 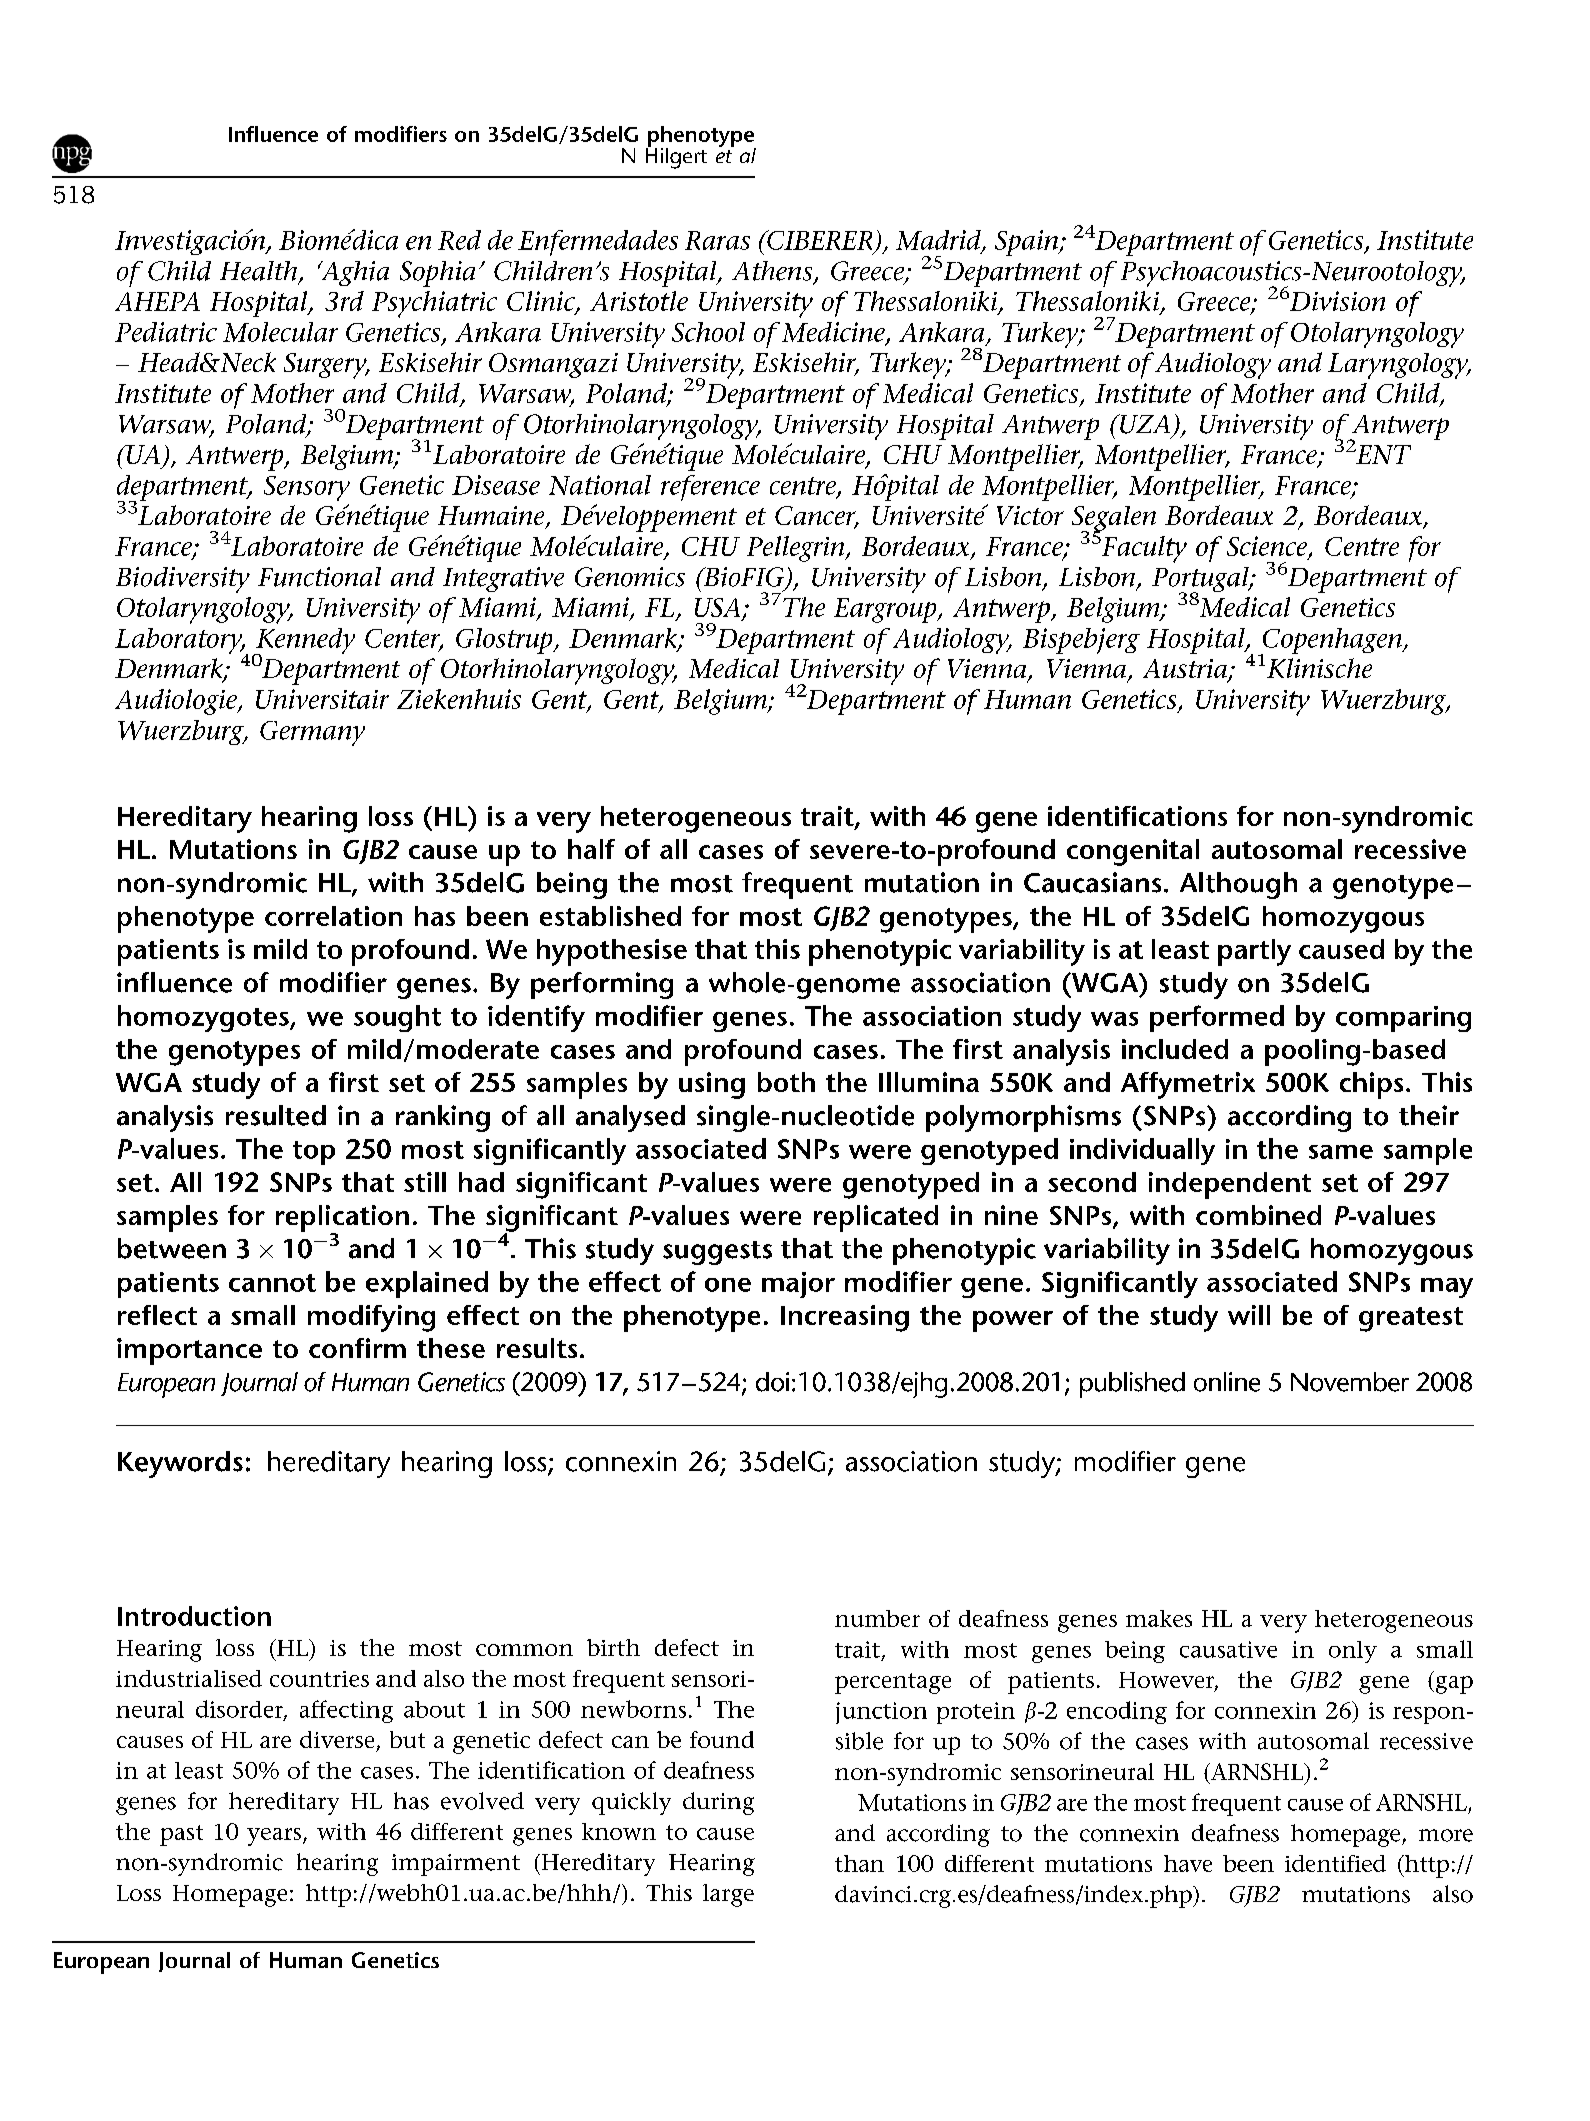 I want to click on both, so click(x=786, y=1082).
